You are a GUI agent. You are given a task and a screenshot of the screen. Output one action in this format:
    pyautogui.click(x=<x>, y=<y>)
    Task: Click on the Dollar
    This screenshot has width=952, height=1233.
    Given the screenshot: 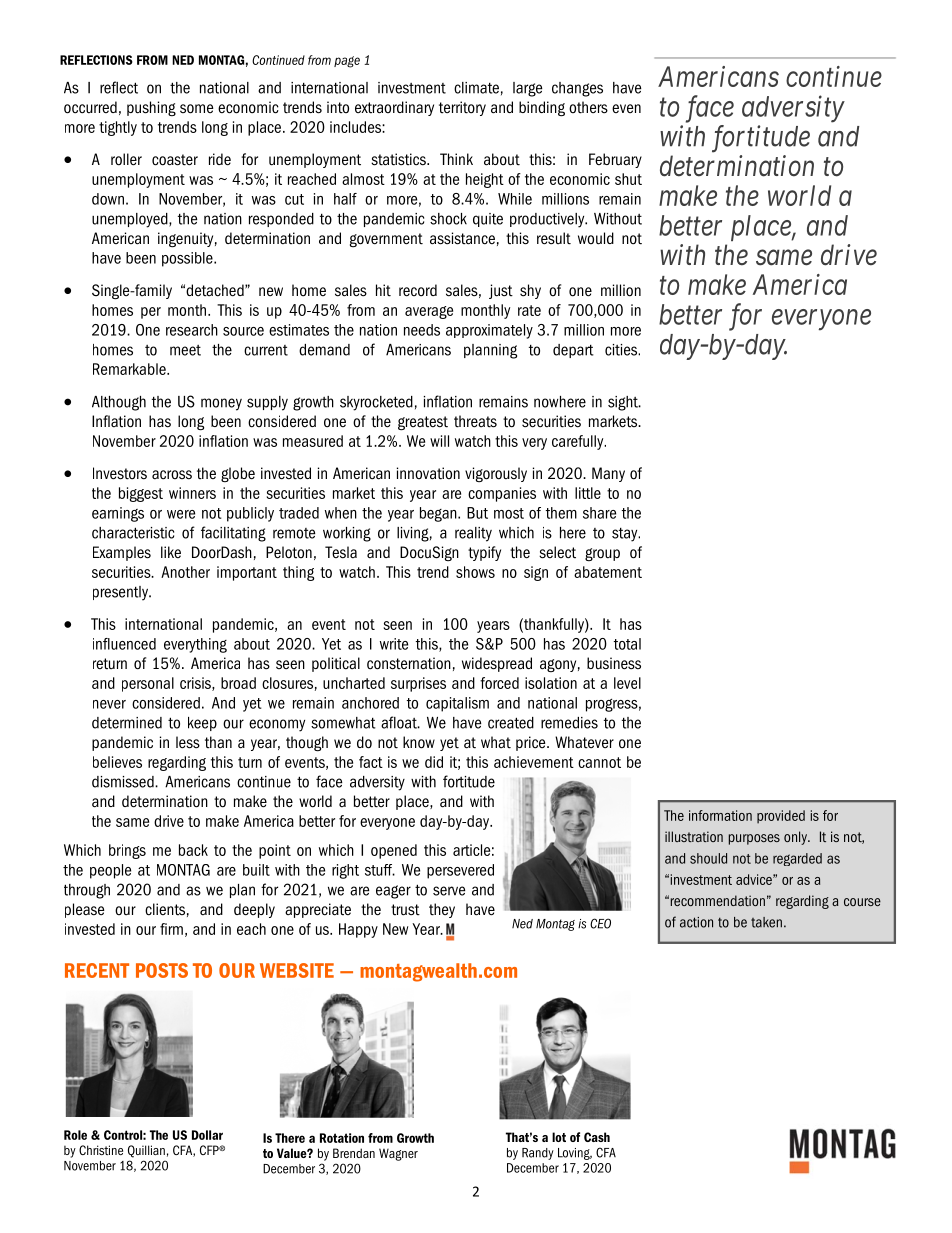 What is the action you would take?
    pyautogui.click(x=207, y=1135)
